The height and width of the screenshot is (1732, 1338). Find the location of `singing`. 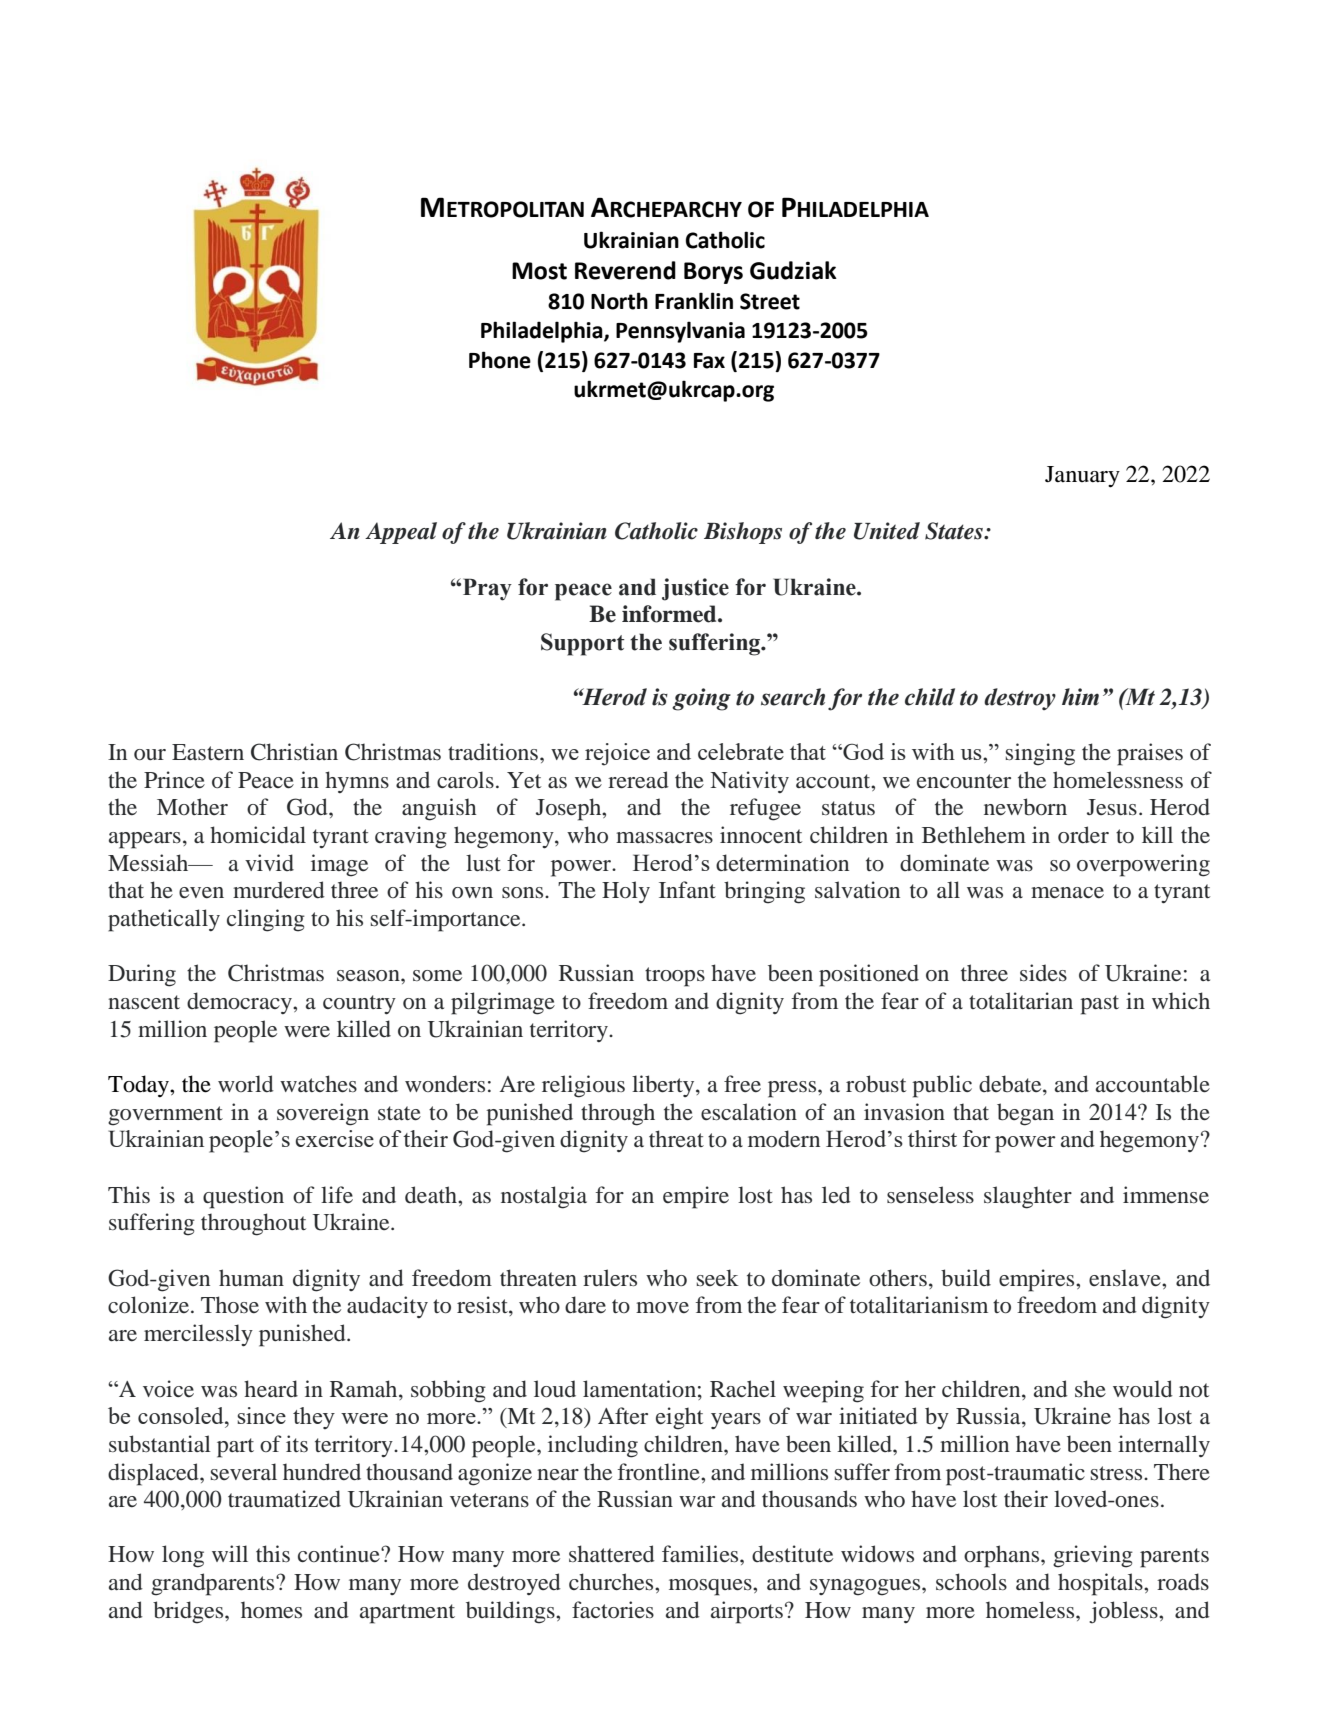

singing is located at coordinates (1040, 754).
